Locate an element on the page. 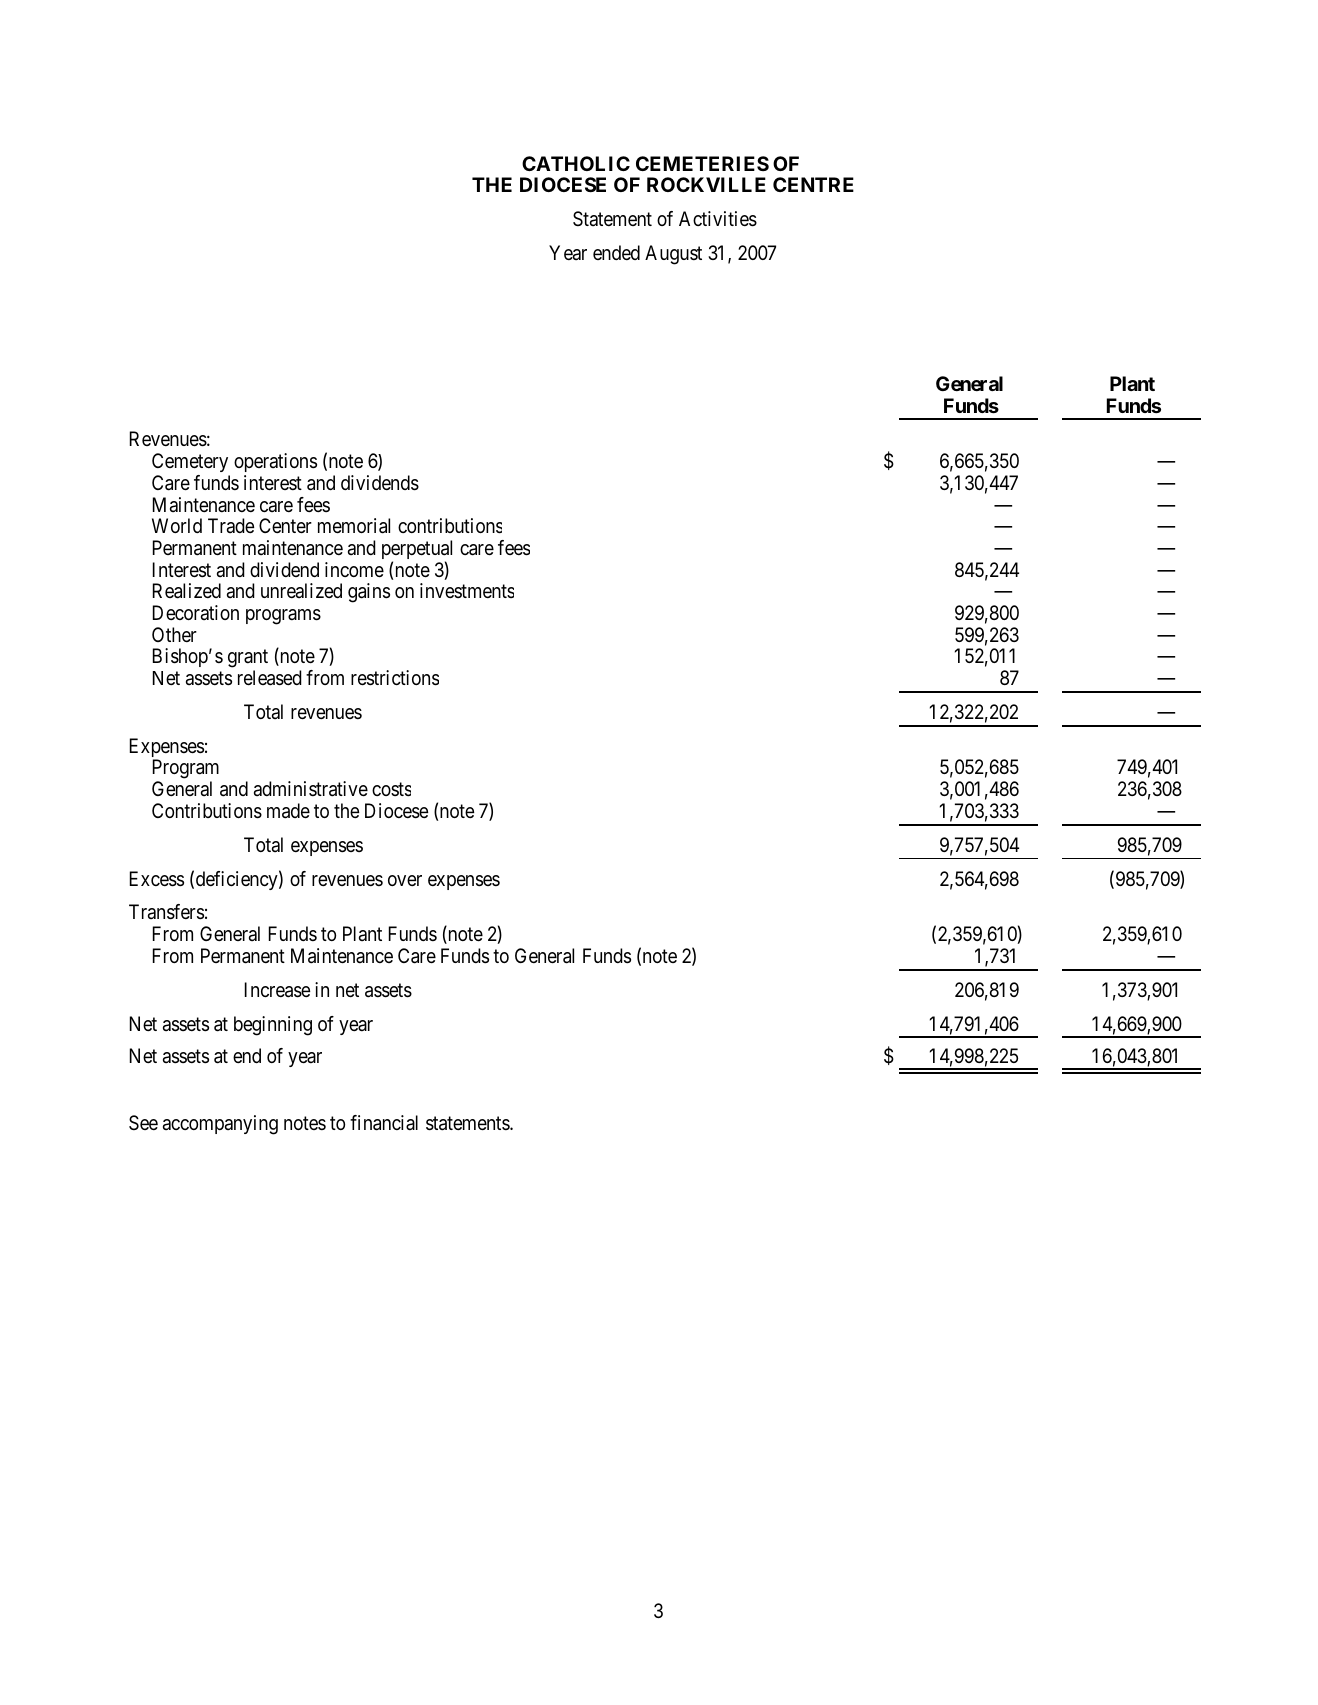 This page has width=1318, height=1705. investments is located at coordinates (467, 590).
